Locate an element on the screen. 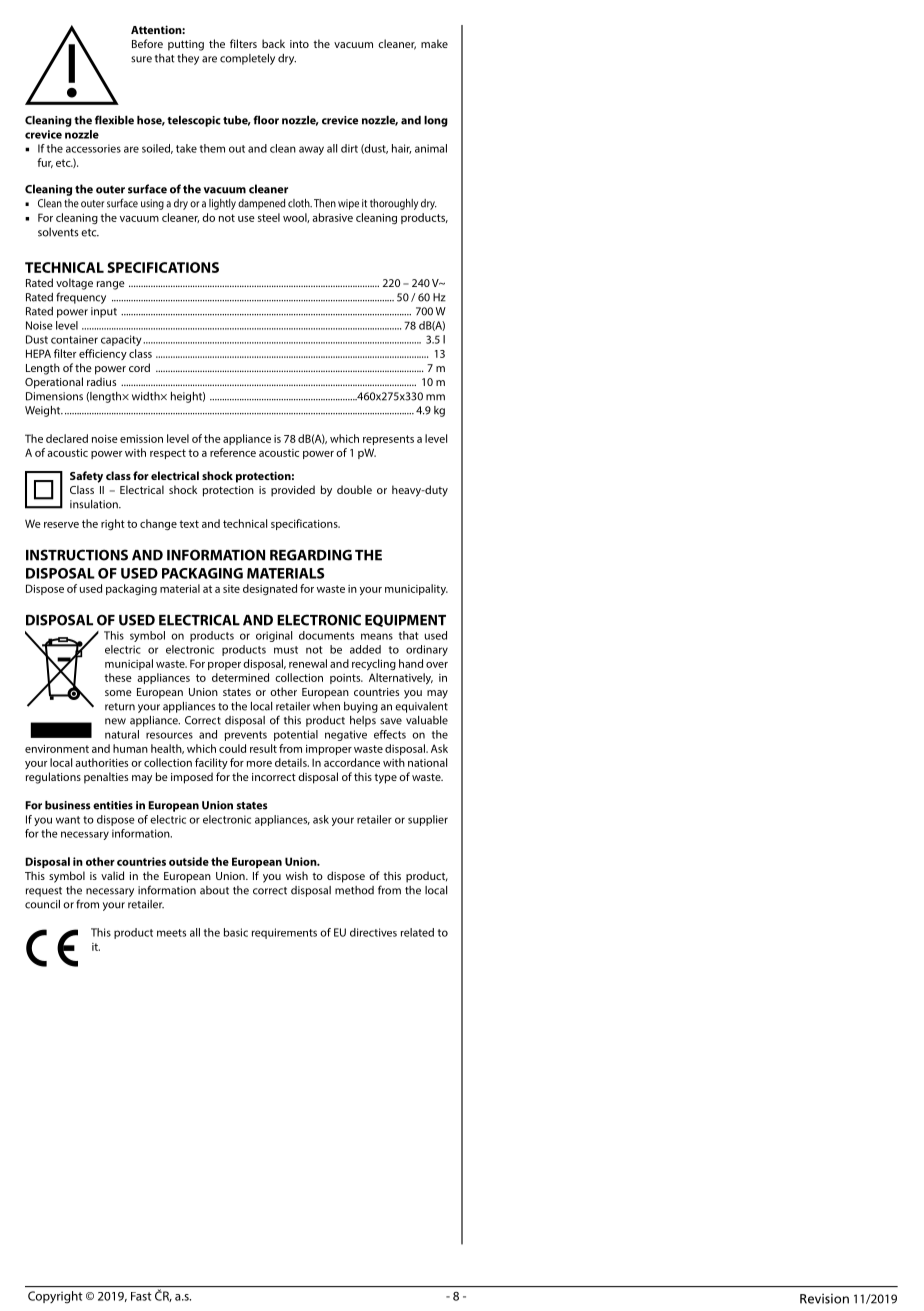 The width and height of the screenshot is (924, 1311). represents is located at coordinates (388, 440).
